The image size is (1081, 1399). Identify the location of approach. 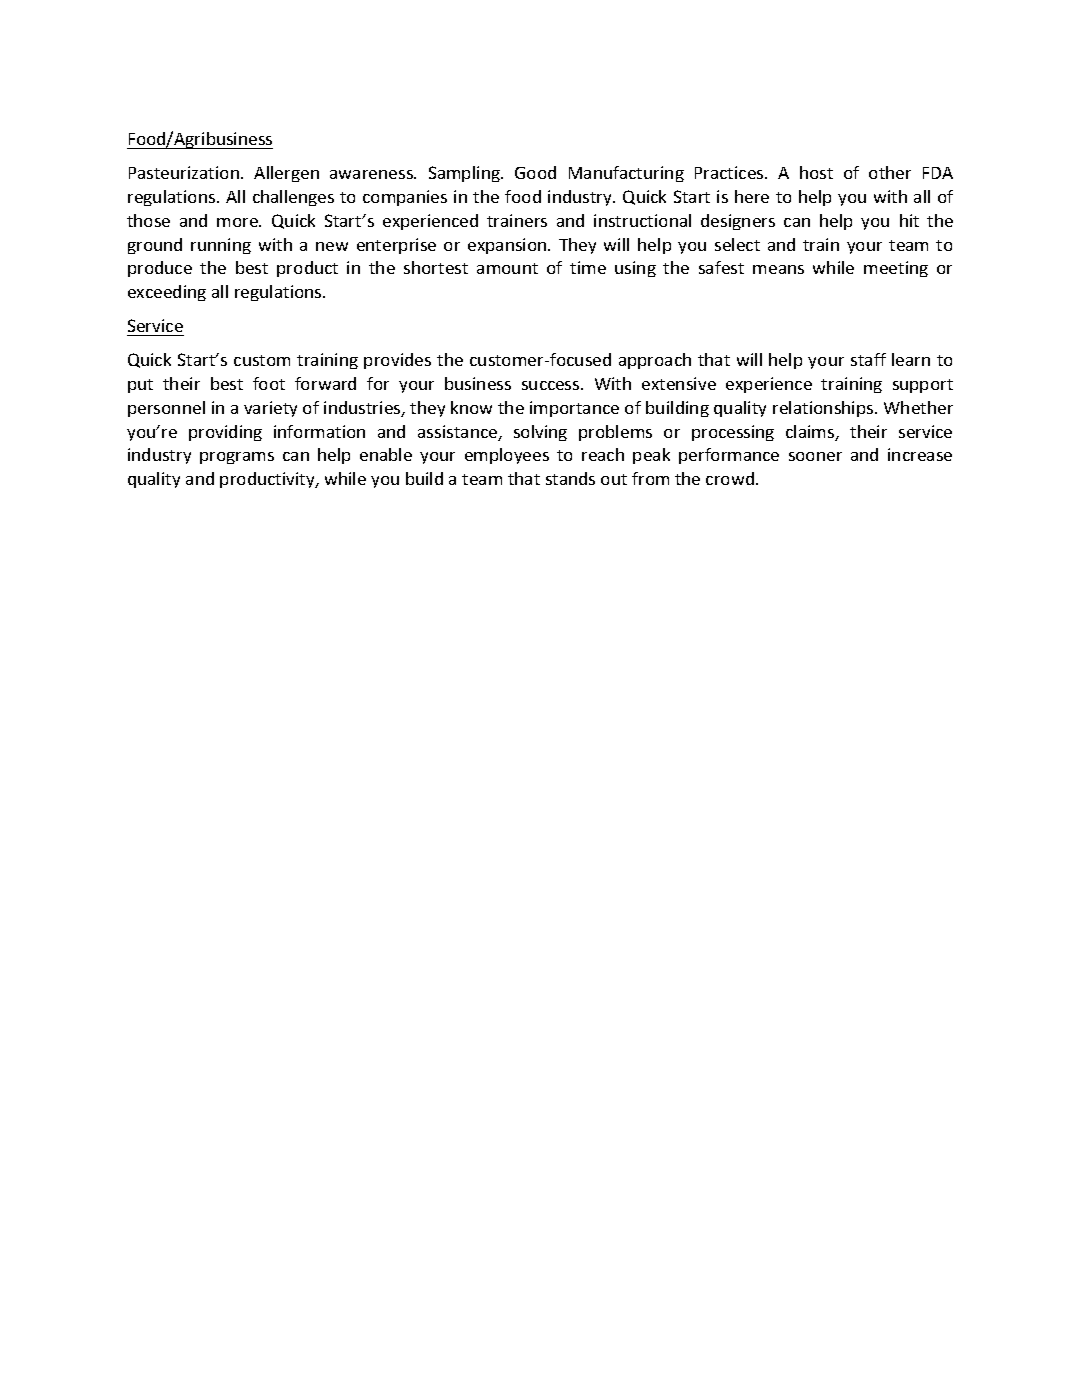
(655, 361).
